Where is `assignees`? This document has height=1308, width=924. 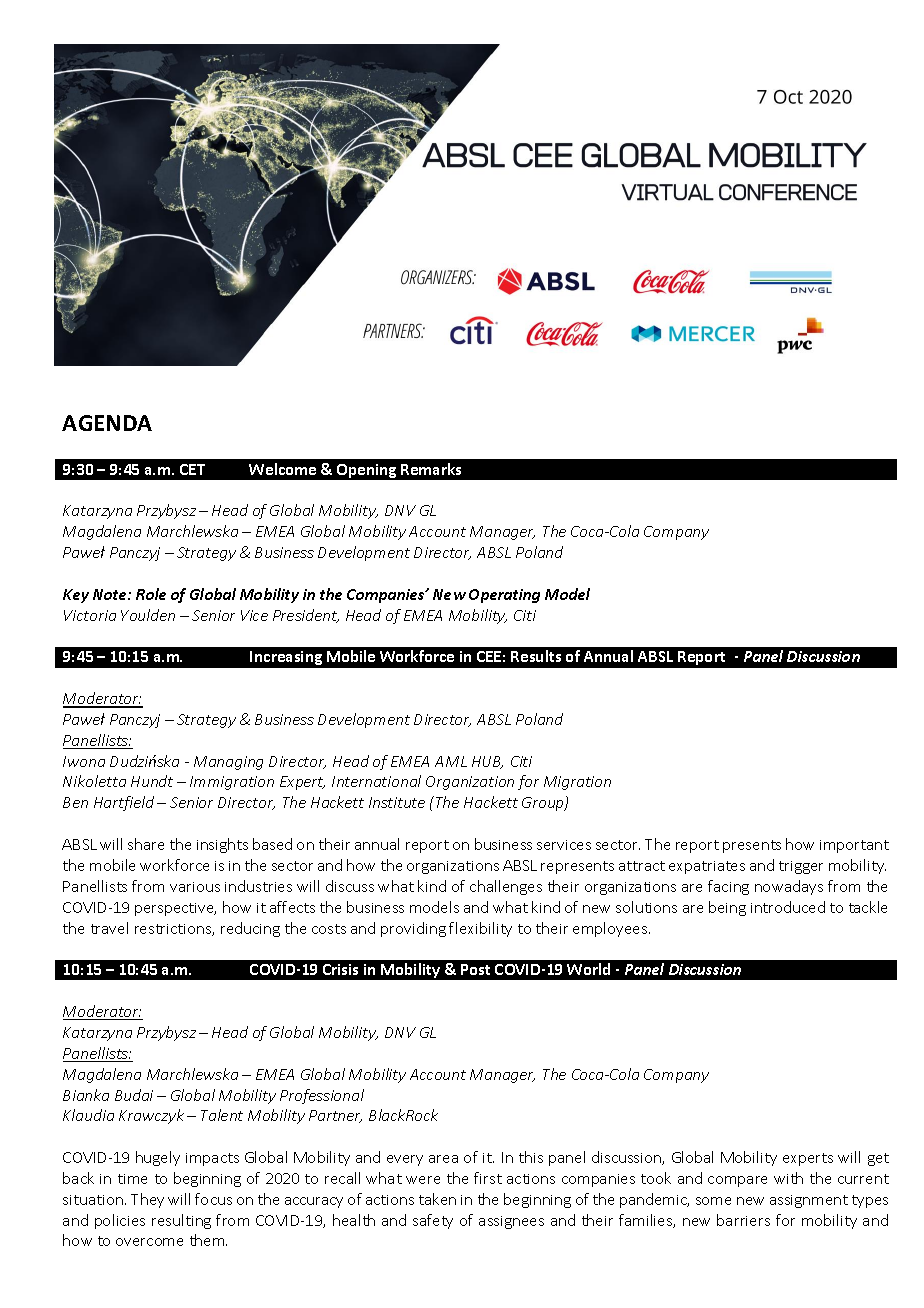 assignees is located at coordinates (511, 1222).
